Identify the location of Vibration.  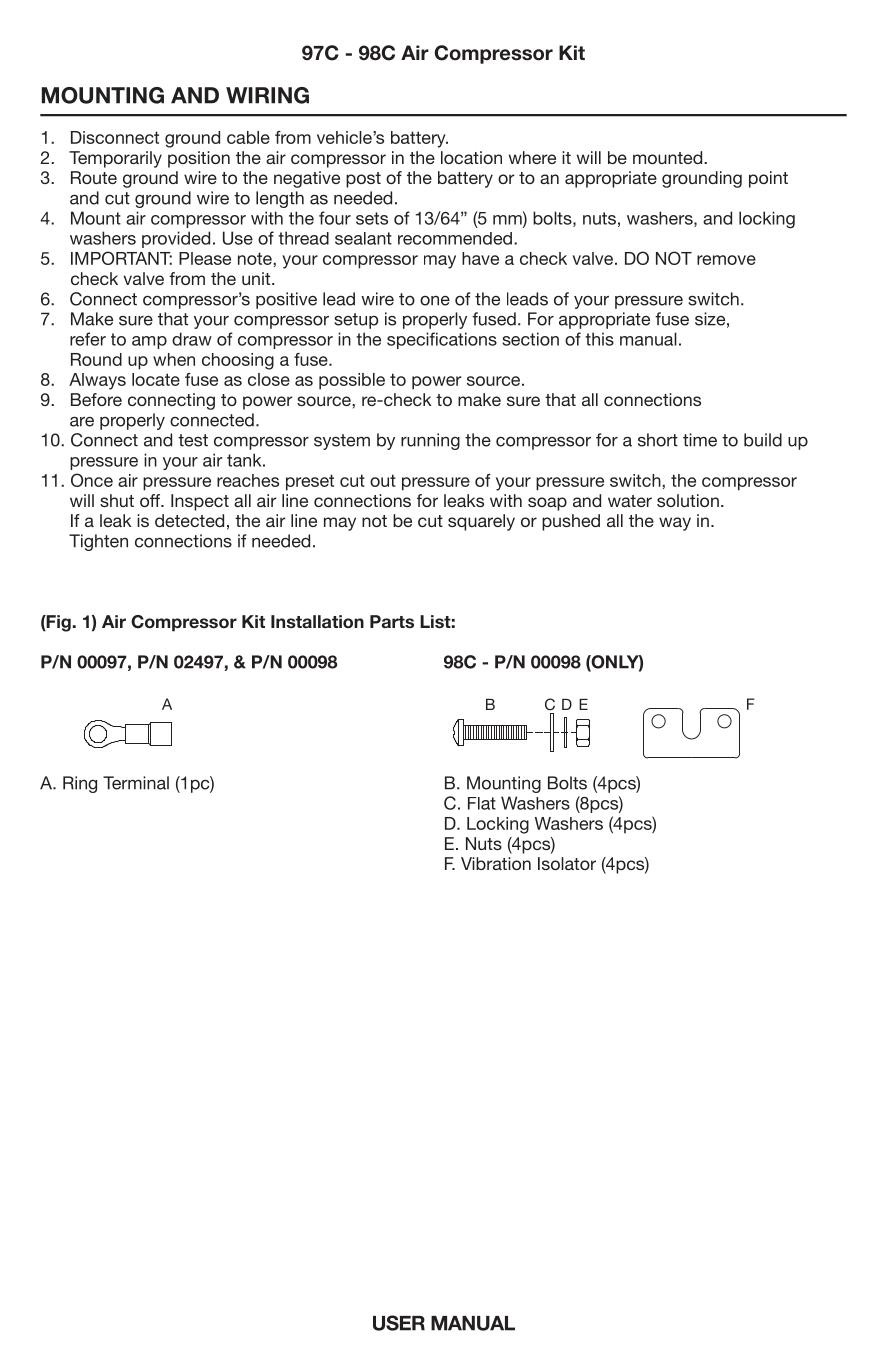
(496, 863).
